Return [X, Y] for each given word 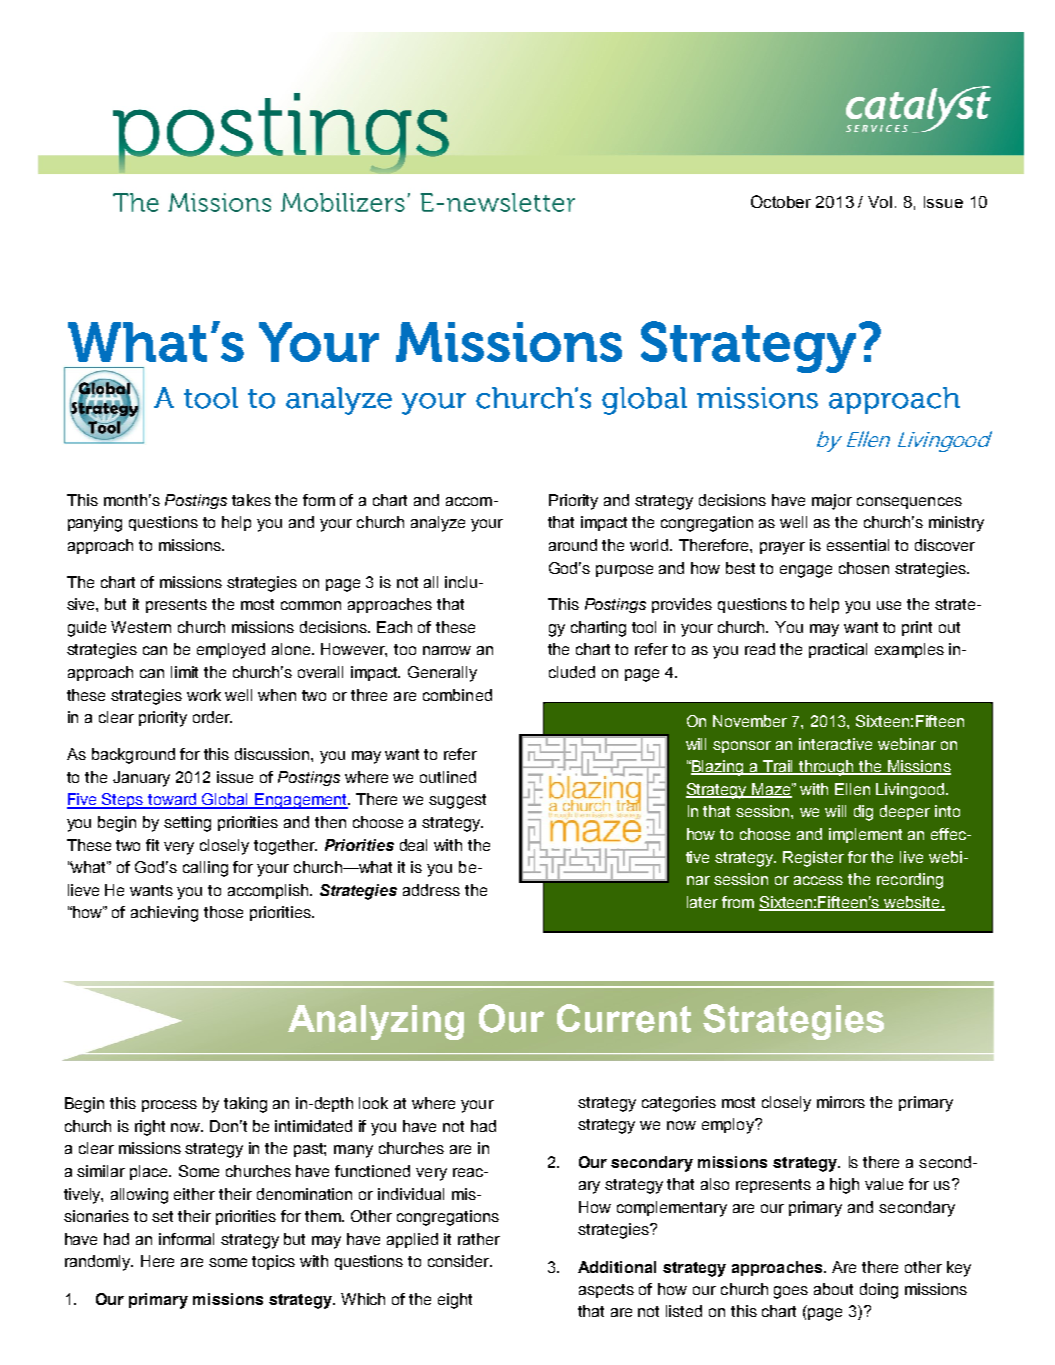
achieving [164, 914]
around [573, 545]
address [431, 890]
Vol [880, 202]
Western [141, 627]
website [912, 903]
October [781, 201]
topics [273, 1262]
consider [460, 1261]
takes [251, 500]
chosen [864, 568]
